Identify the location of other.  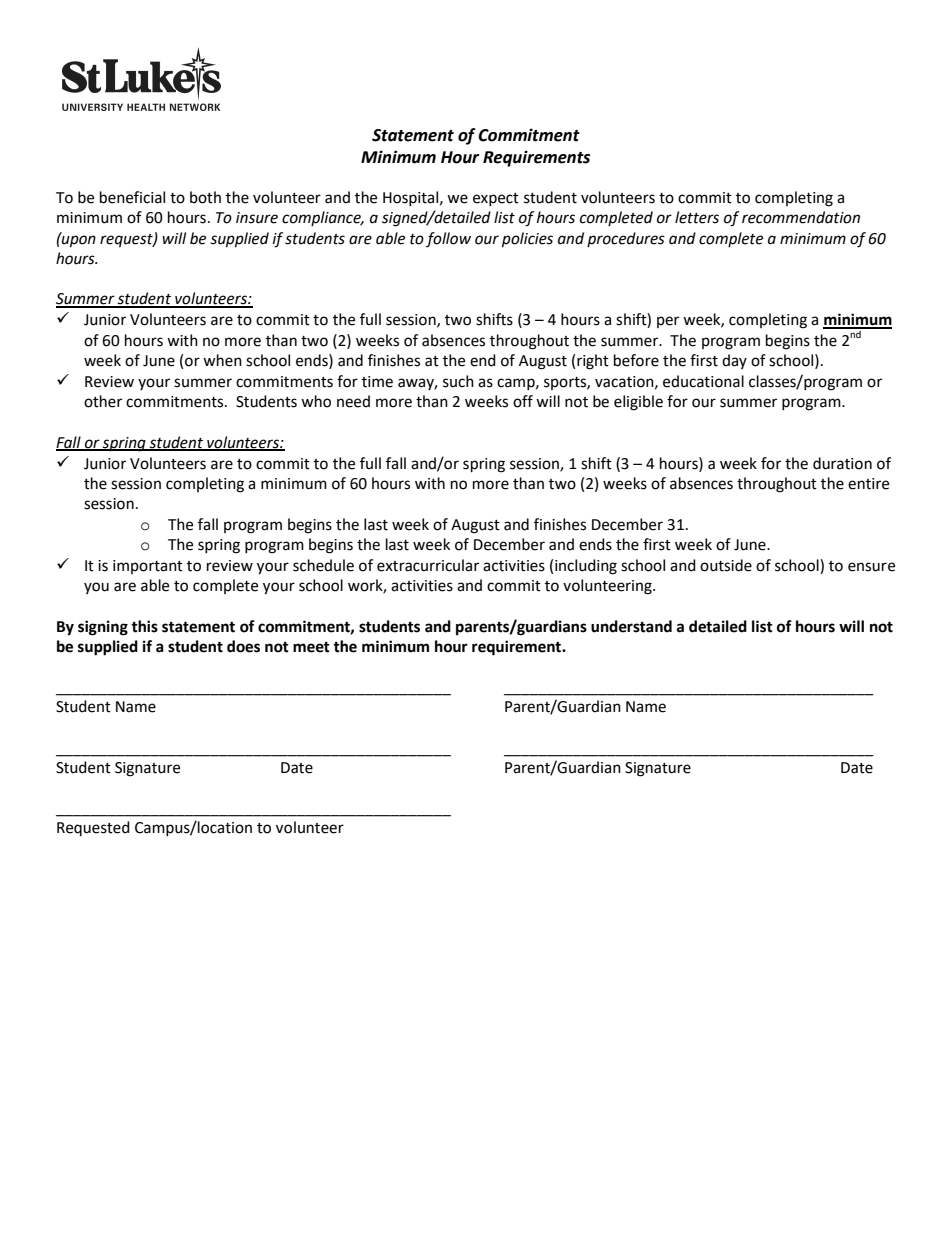
(103, 401).
